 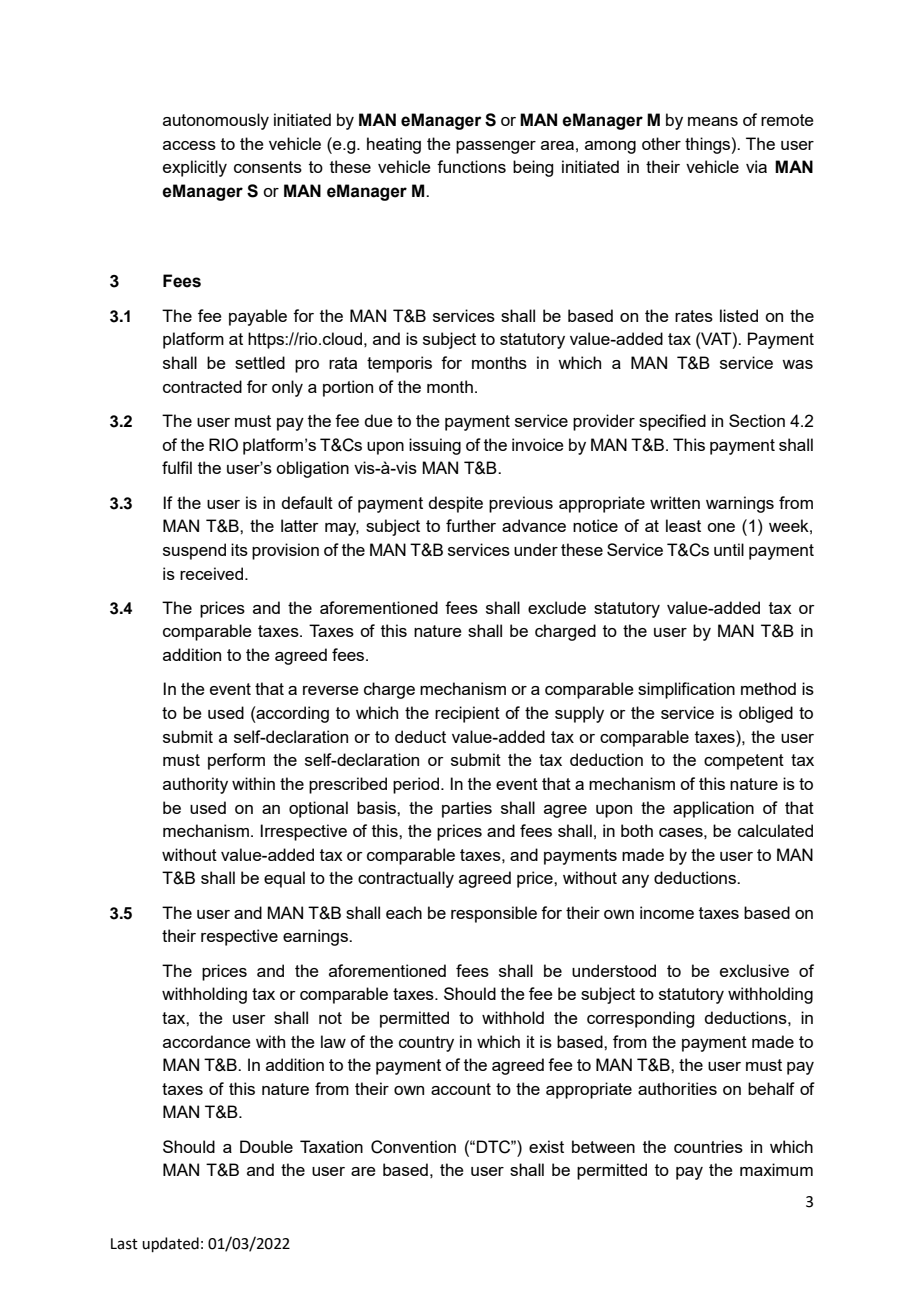 What do you see at coordinates (686, 690) in the page?
I see `simplification` at bounding box center [686, 690].
